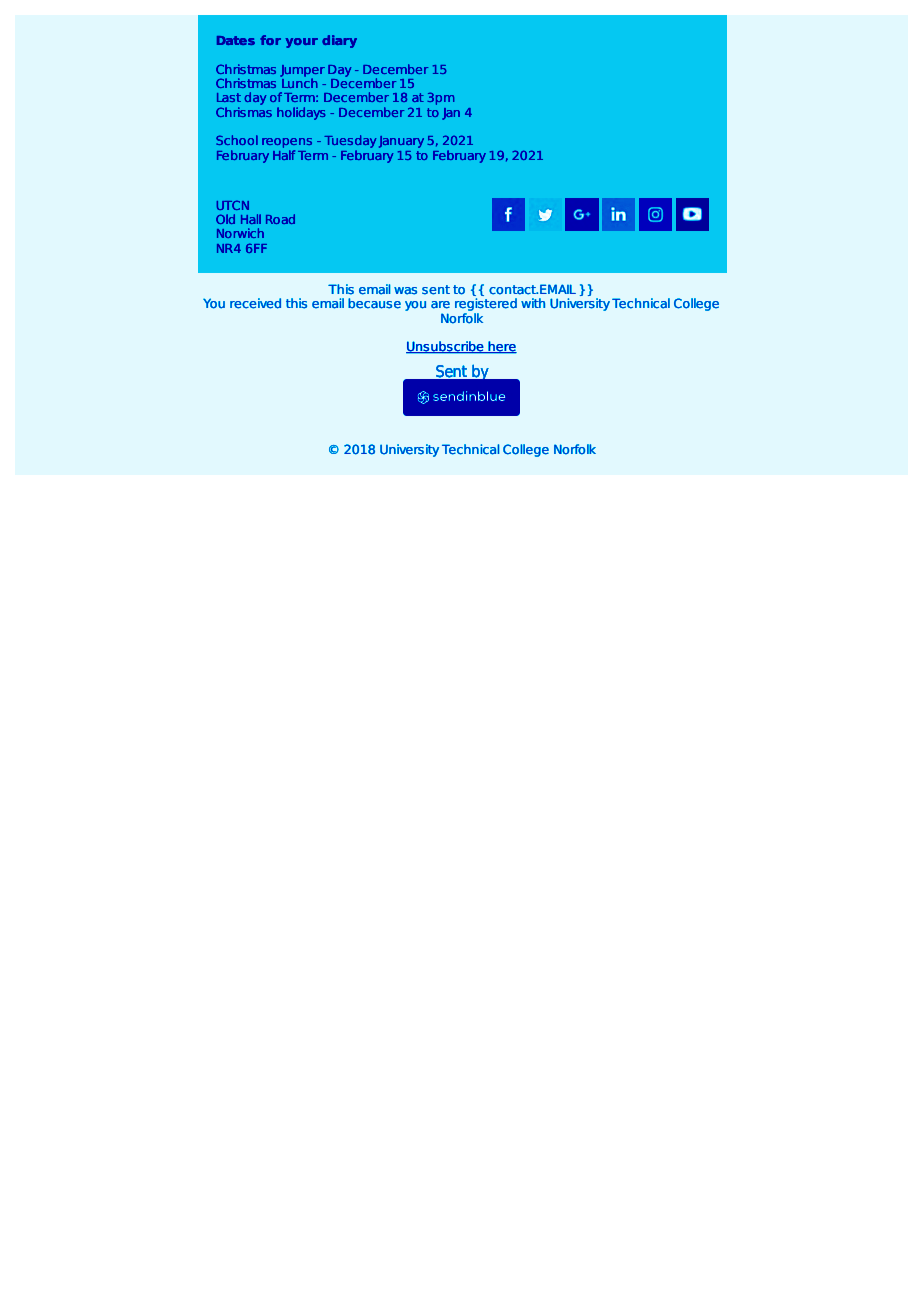  What do you see at coordinates (502, 347) in the screenshot?
I see `here` at bounding box center [502, 347].
